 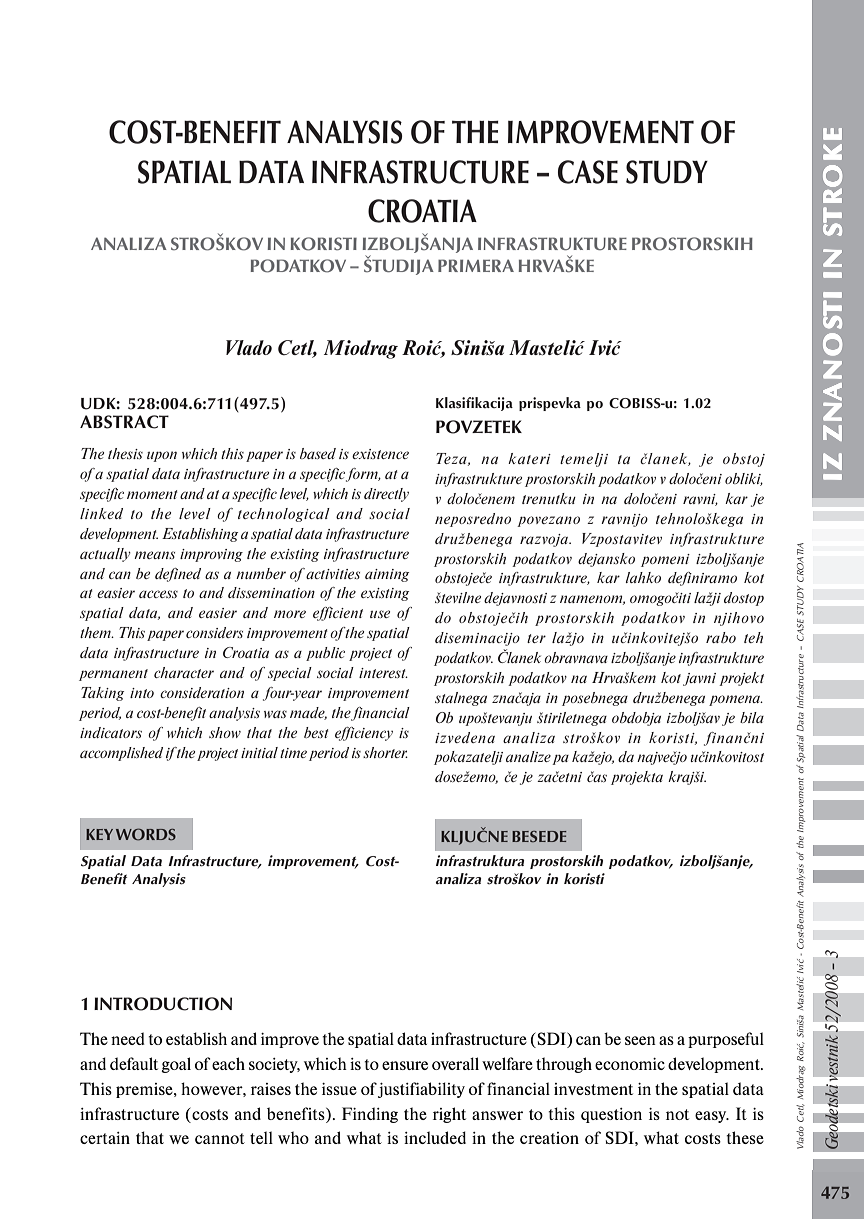 What do you see at coordinates (752, 717) in the image?
I see `bila` at bounding box center [752, 717].
